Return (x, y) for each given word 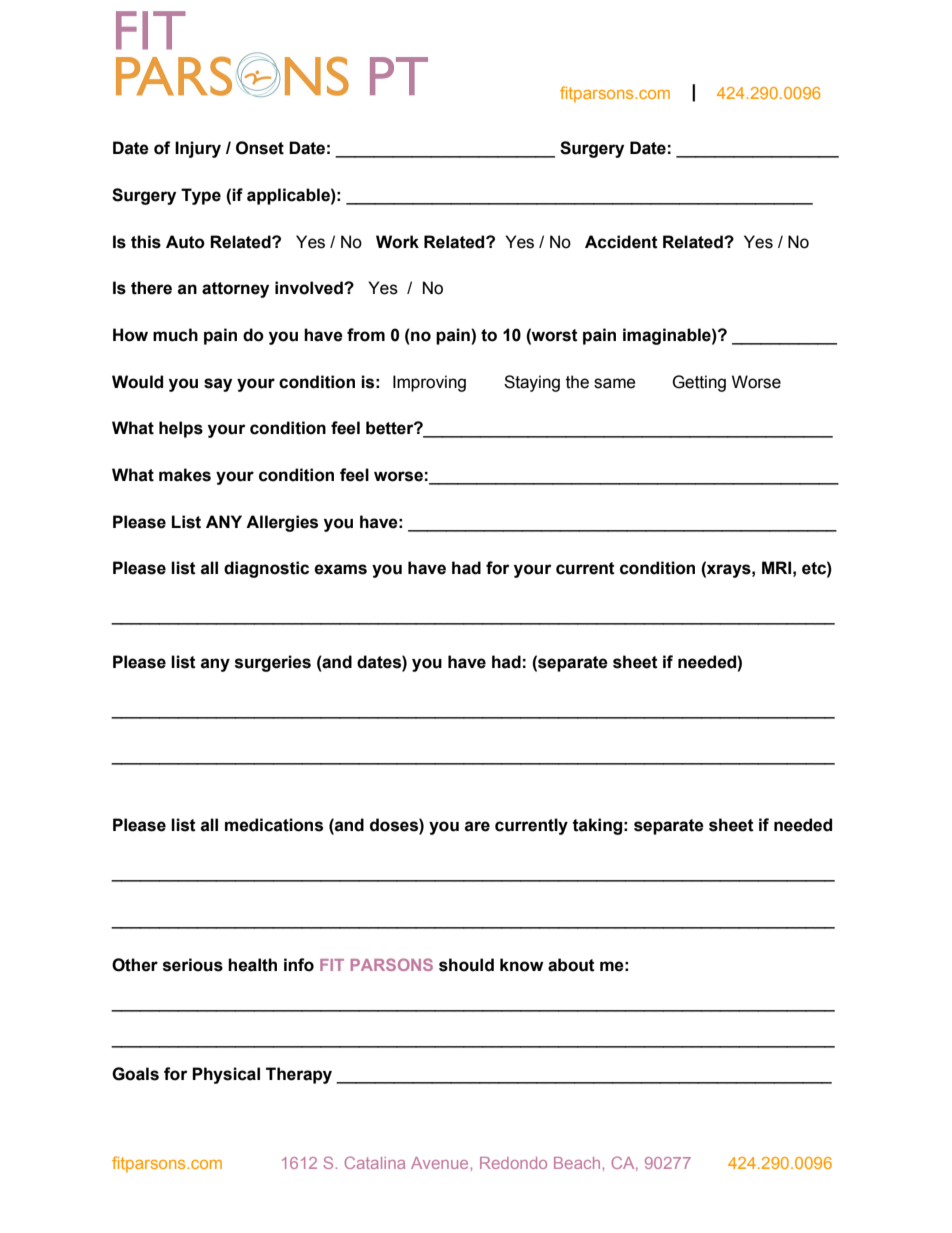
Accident (621, 242)
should (466, 965)
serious (193, 965)
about (571, 965)
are (477, 826)
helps (181, 429)
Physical (226, 1075)
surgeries (273, 663)
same (615, 383)
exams (340, 569)
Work (397, 242)
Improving (429, 383)
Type (201, 196)
